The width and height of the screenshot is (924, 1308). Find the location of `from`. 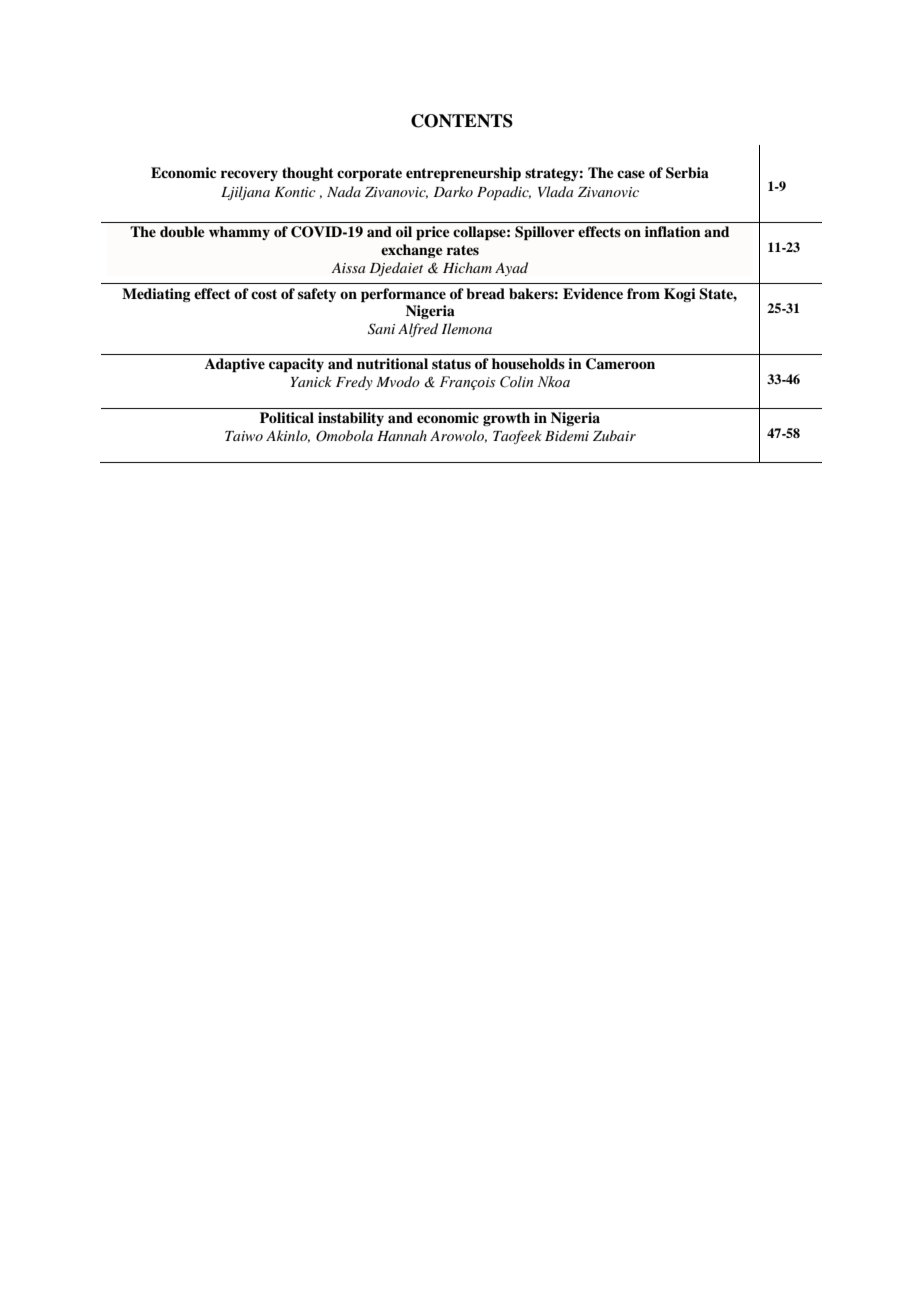

from is located at coordinates (643, 293).
